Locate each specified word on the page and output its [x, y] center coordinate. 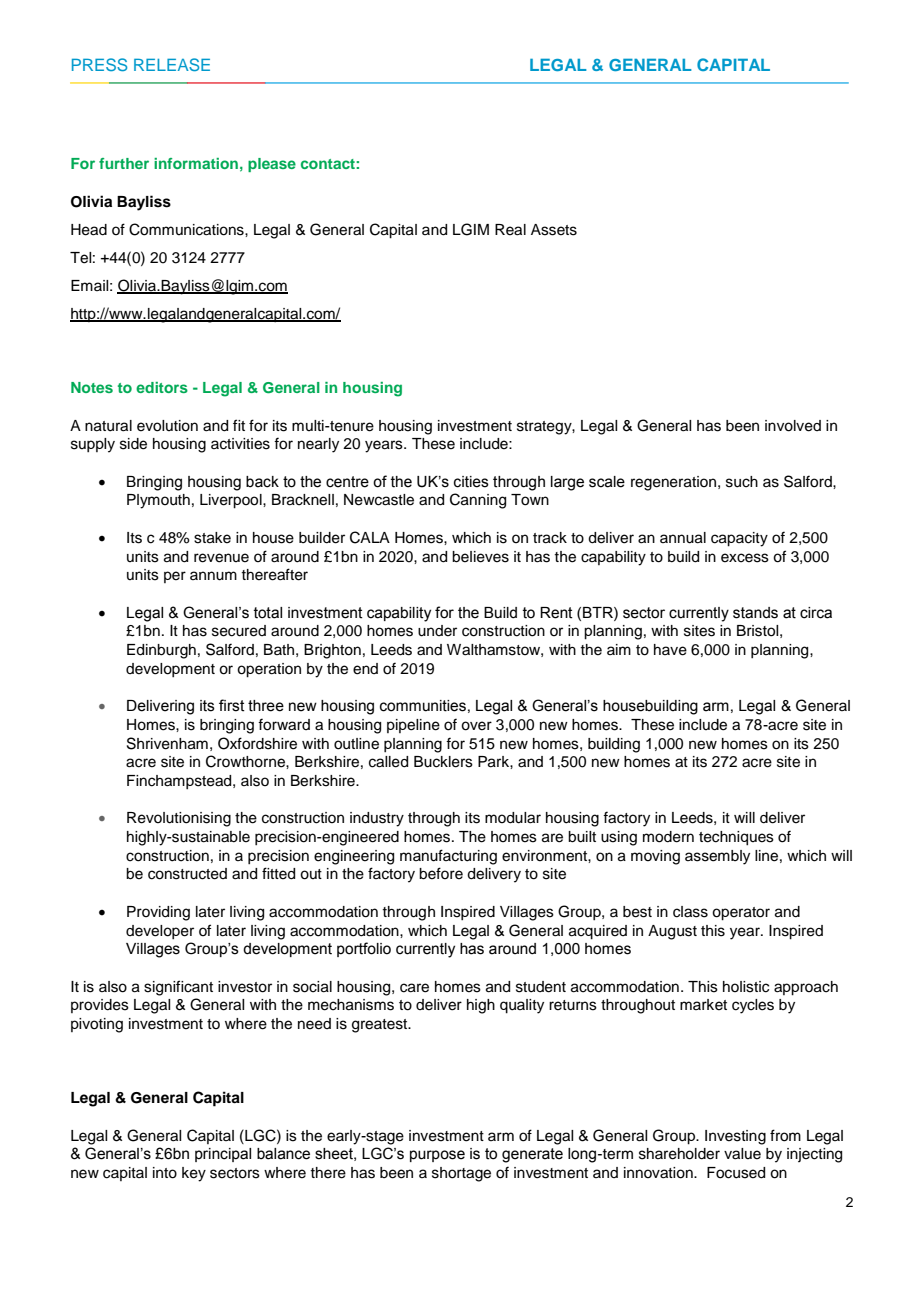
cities [471, 482]
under [437, 631]
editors [162, 387]
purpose [437, 1156]
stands [755, 613]
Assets [554, 230]
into [165, 1173]
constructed [187, 874]
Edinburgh [161, 651]
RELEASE [172, 64]
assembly [717, 857]
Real [510, 230]
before [441, 873]
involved [793, 426]
